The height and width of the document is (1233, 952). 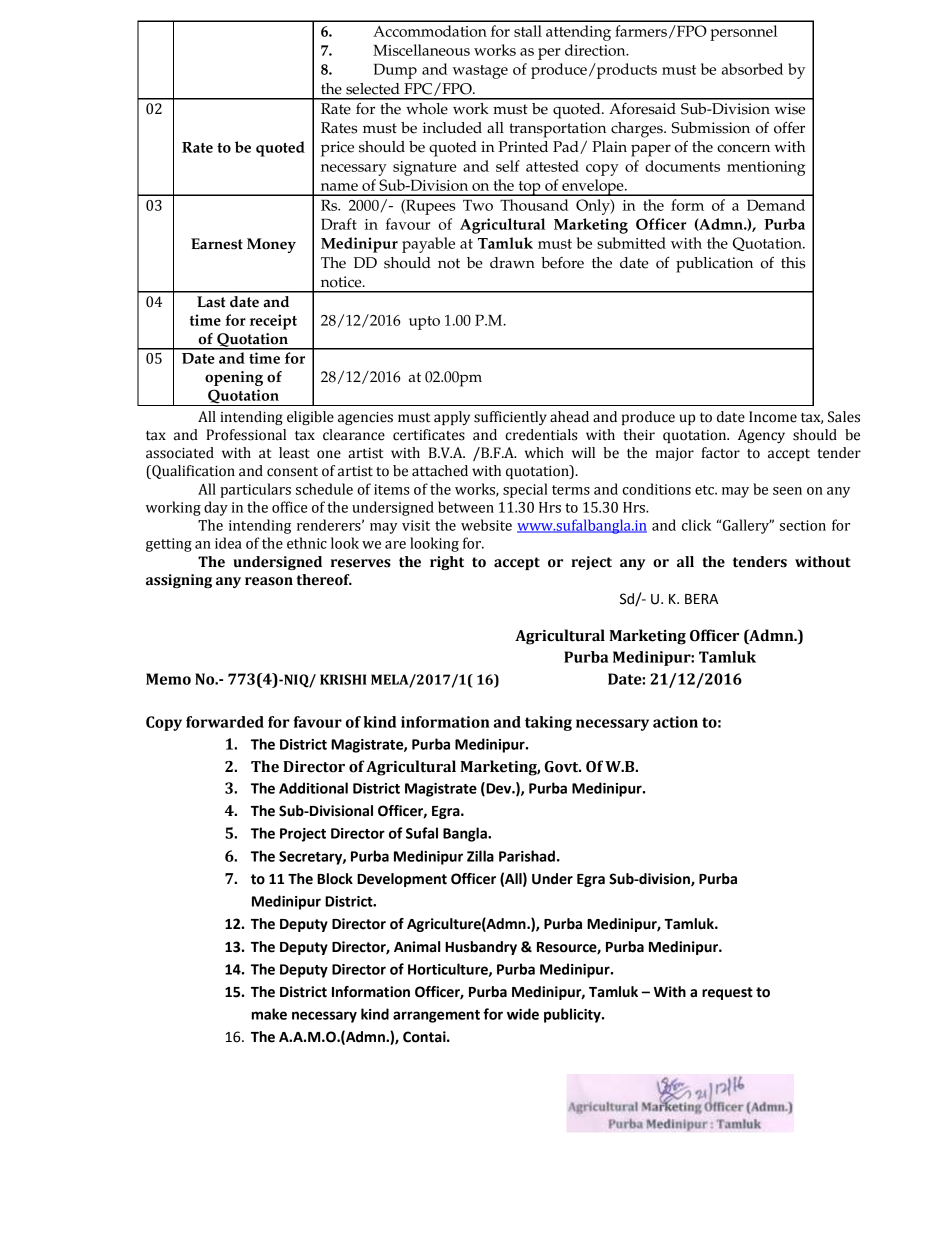 What do you see at coordinates (480, 72) in the document?
I see `wastage` at bounding box center [480, 72].
